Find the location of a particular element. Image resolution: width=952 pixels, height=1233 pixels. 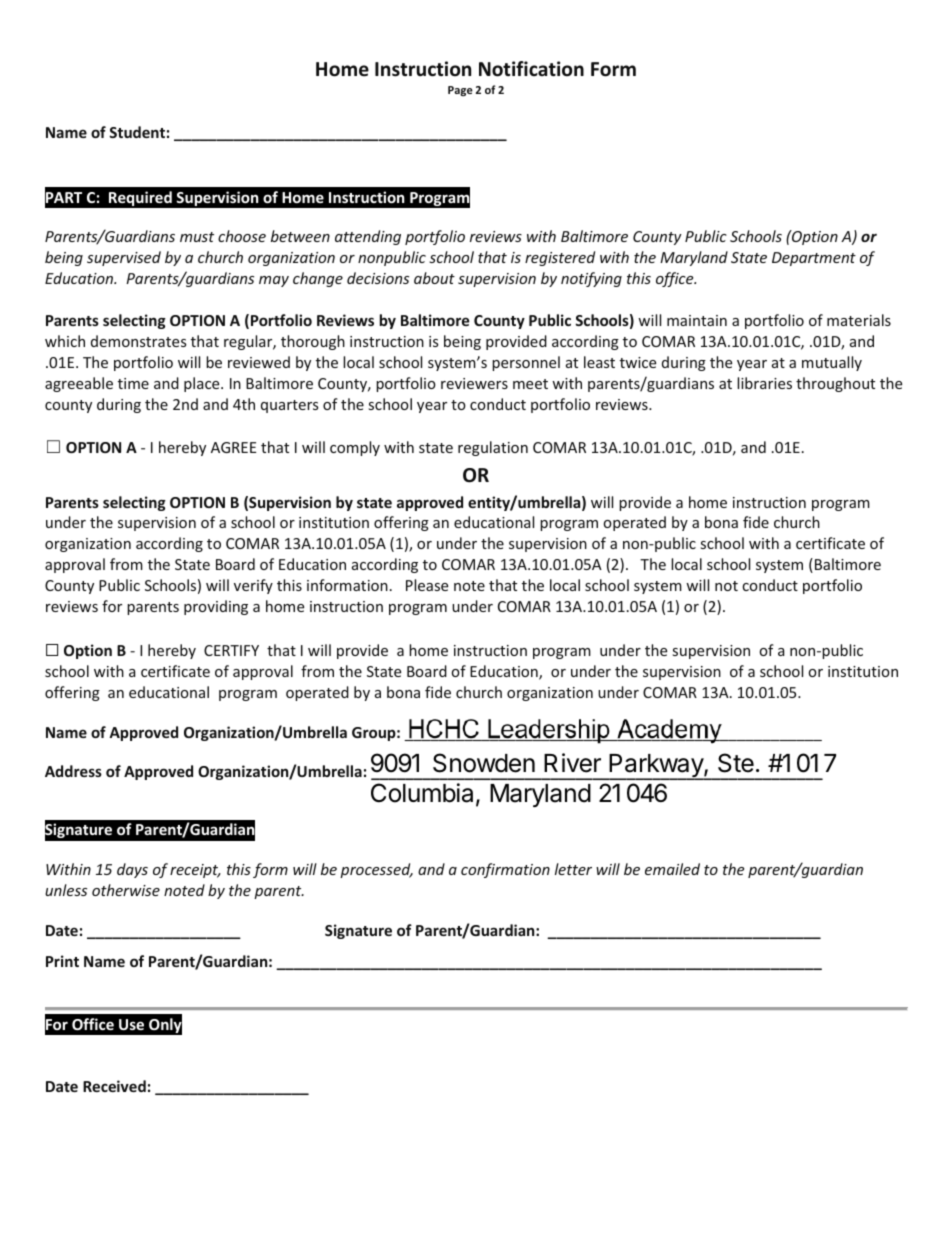

Notification is located at coordinates (531, 69).
